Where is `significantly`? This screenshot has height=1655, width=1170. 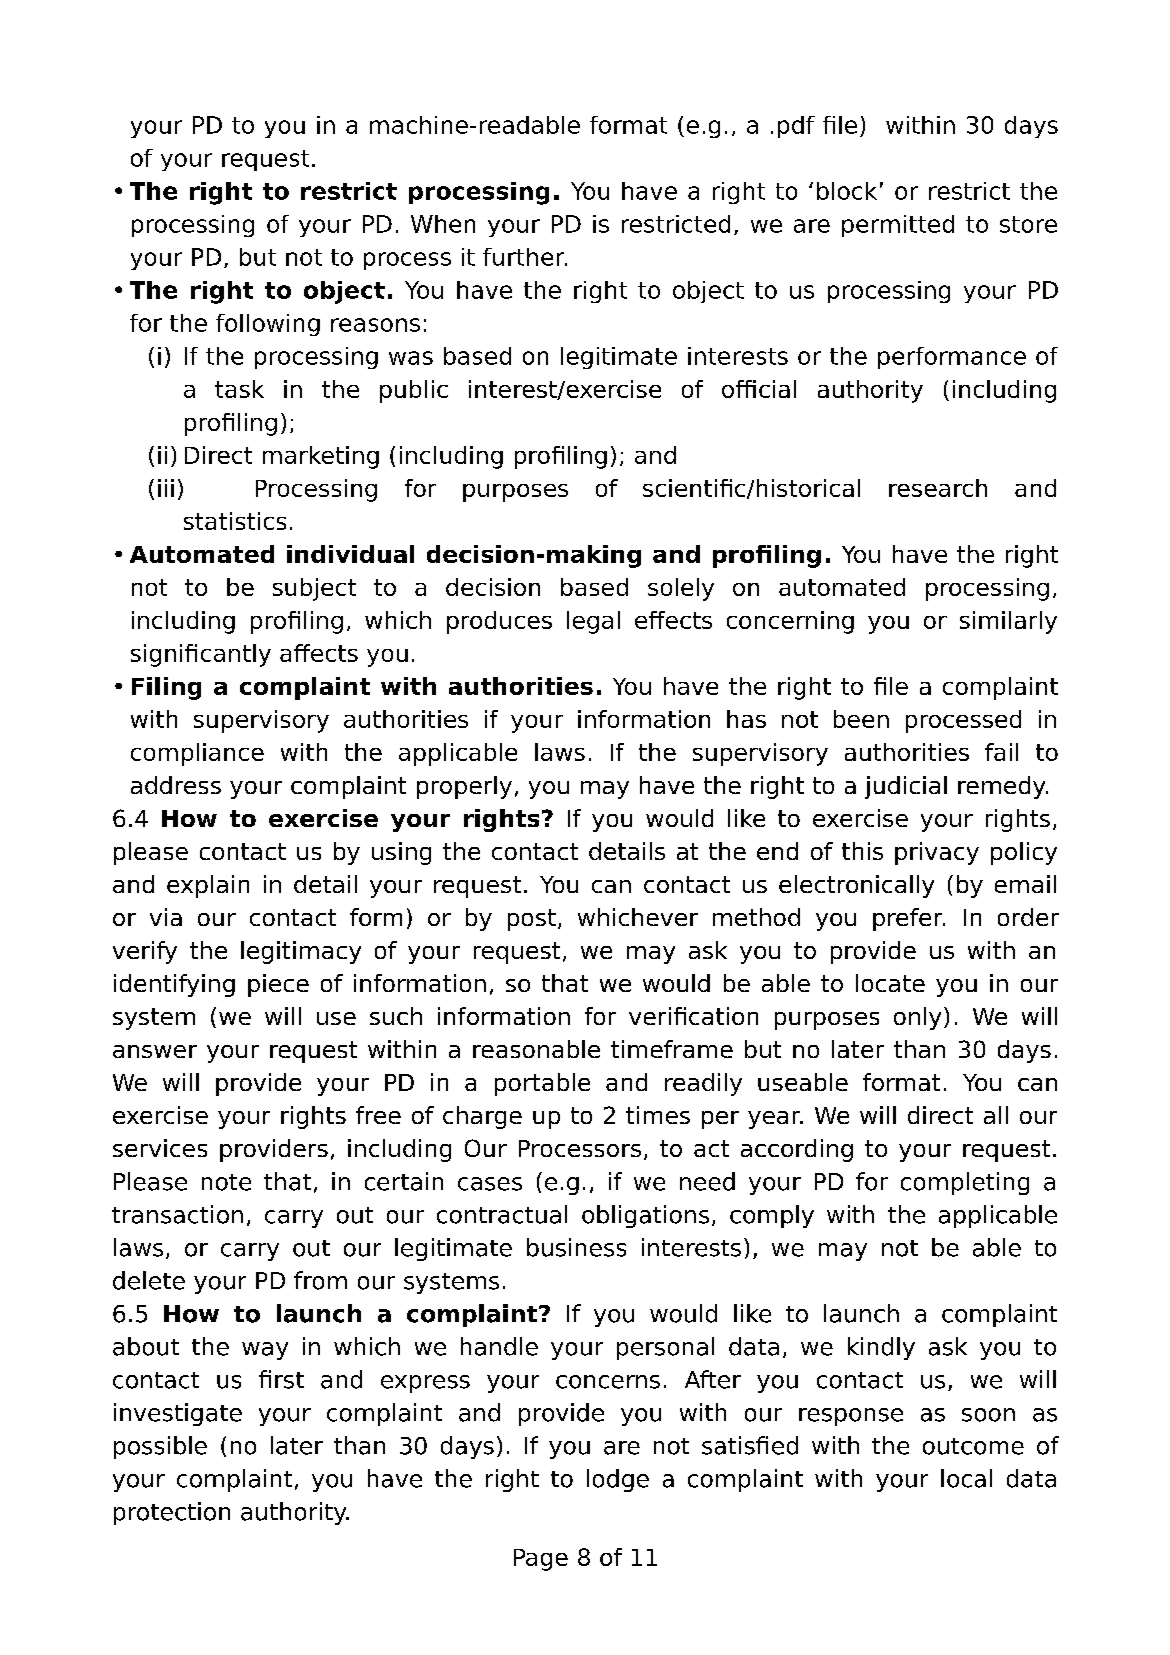
significantly is located at coordinates (201, 655).
